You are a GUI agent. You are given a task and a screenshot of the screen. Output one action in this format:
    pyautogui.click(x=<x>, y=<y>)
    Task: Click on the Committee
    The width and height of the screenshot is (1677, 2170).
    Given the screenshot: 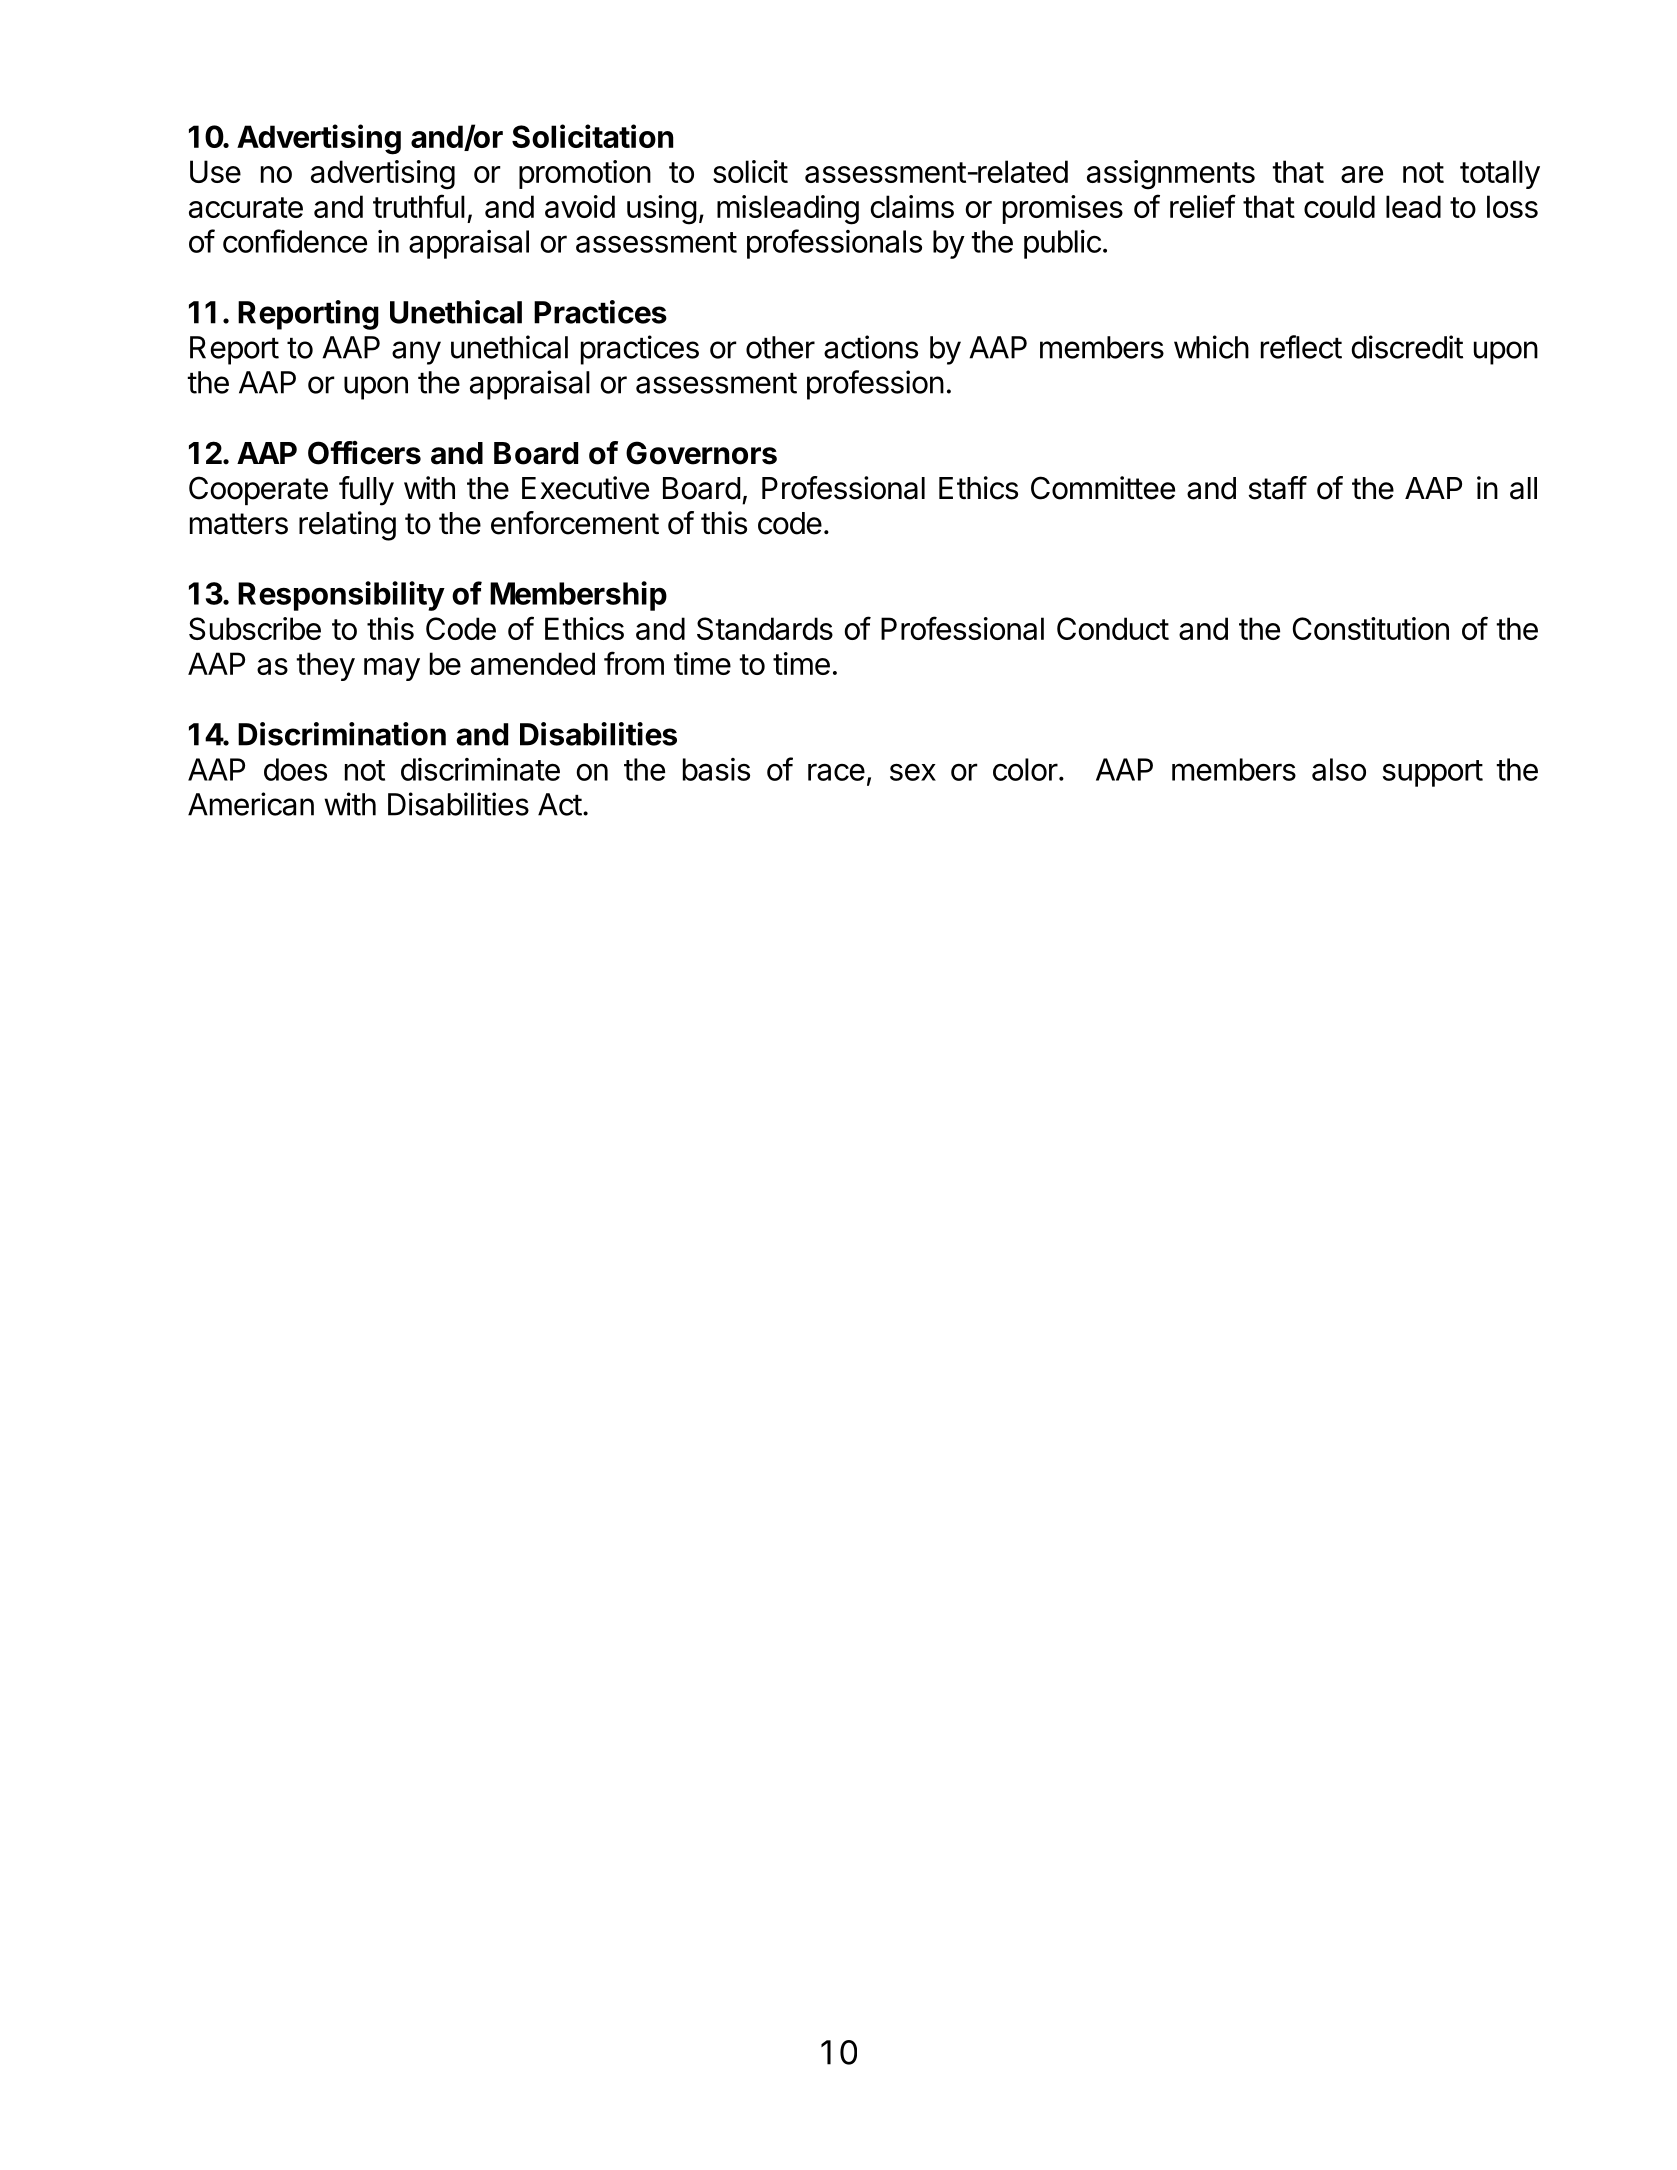 What is the action you would take?
    pyautogui.click(x=1103, y=488)
